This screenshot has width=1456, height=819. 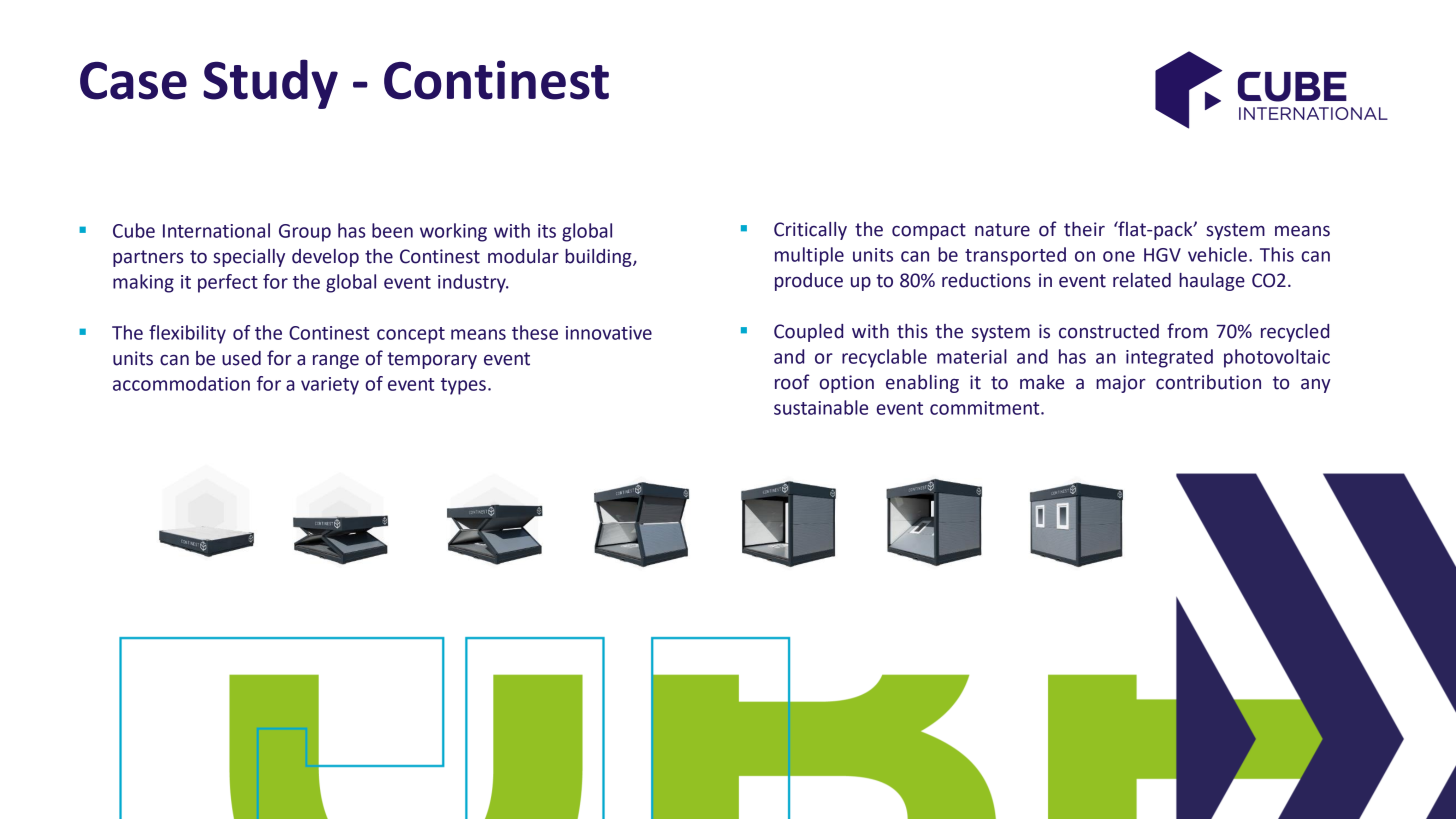 What do you see at coordinates (216, 230) in the screenshot?
I see `International` at bounding box center [216, 230].
